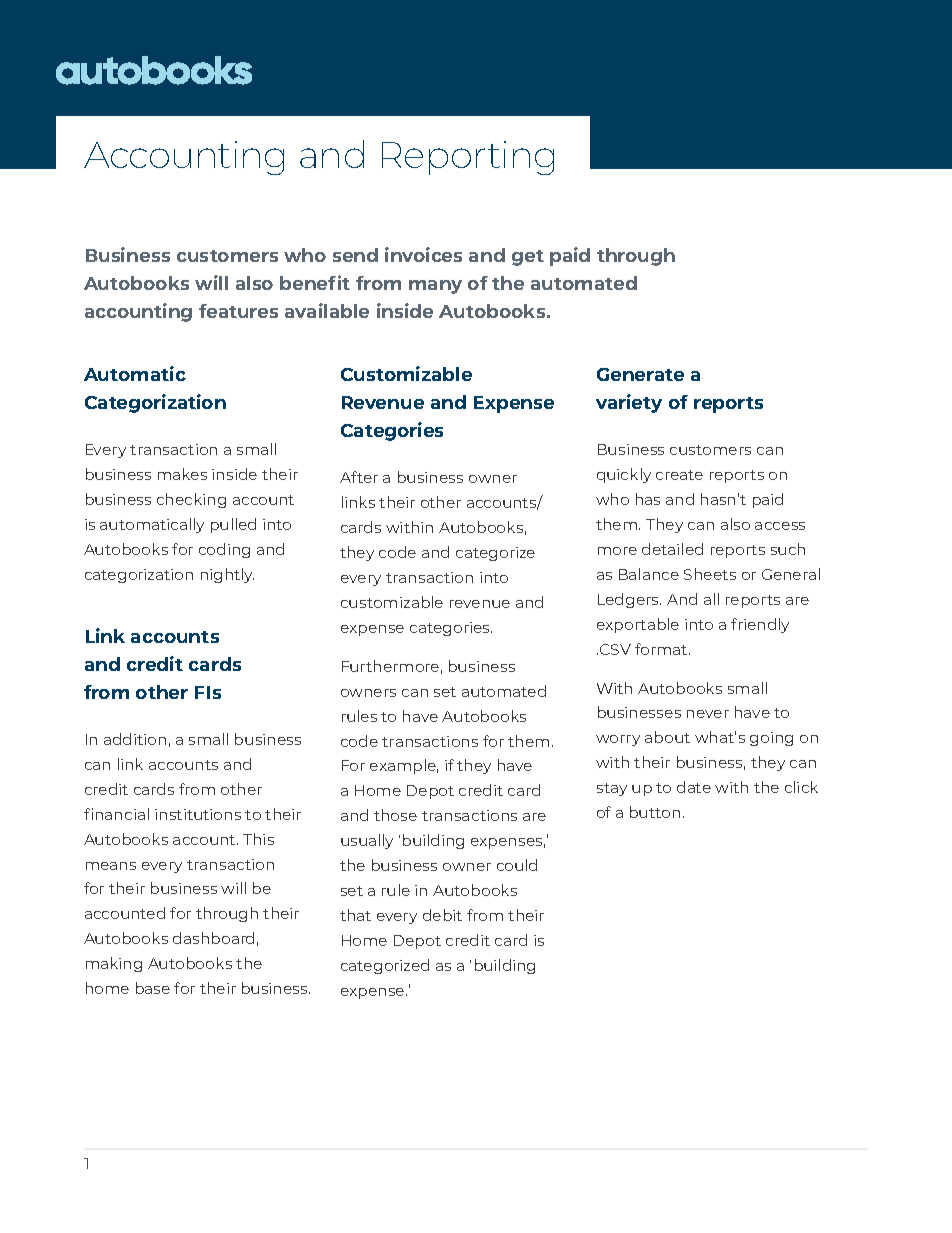  I want to click on Sheets, so click(710, 574).
